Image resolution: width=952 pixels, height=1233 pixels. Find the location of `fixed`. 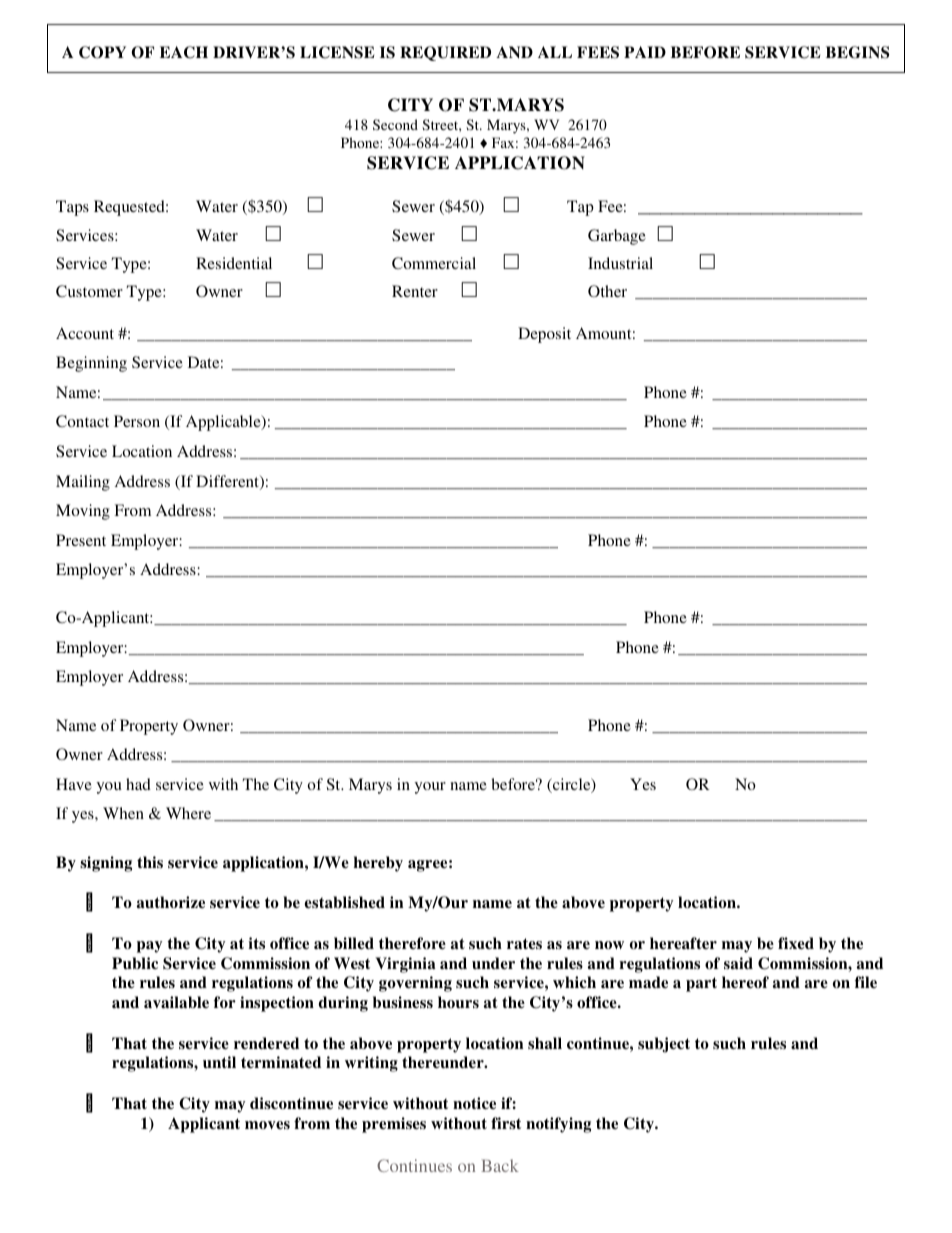

fixed is located at coordinates (796, 943).
